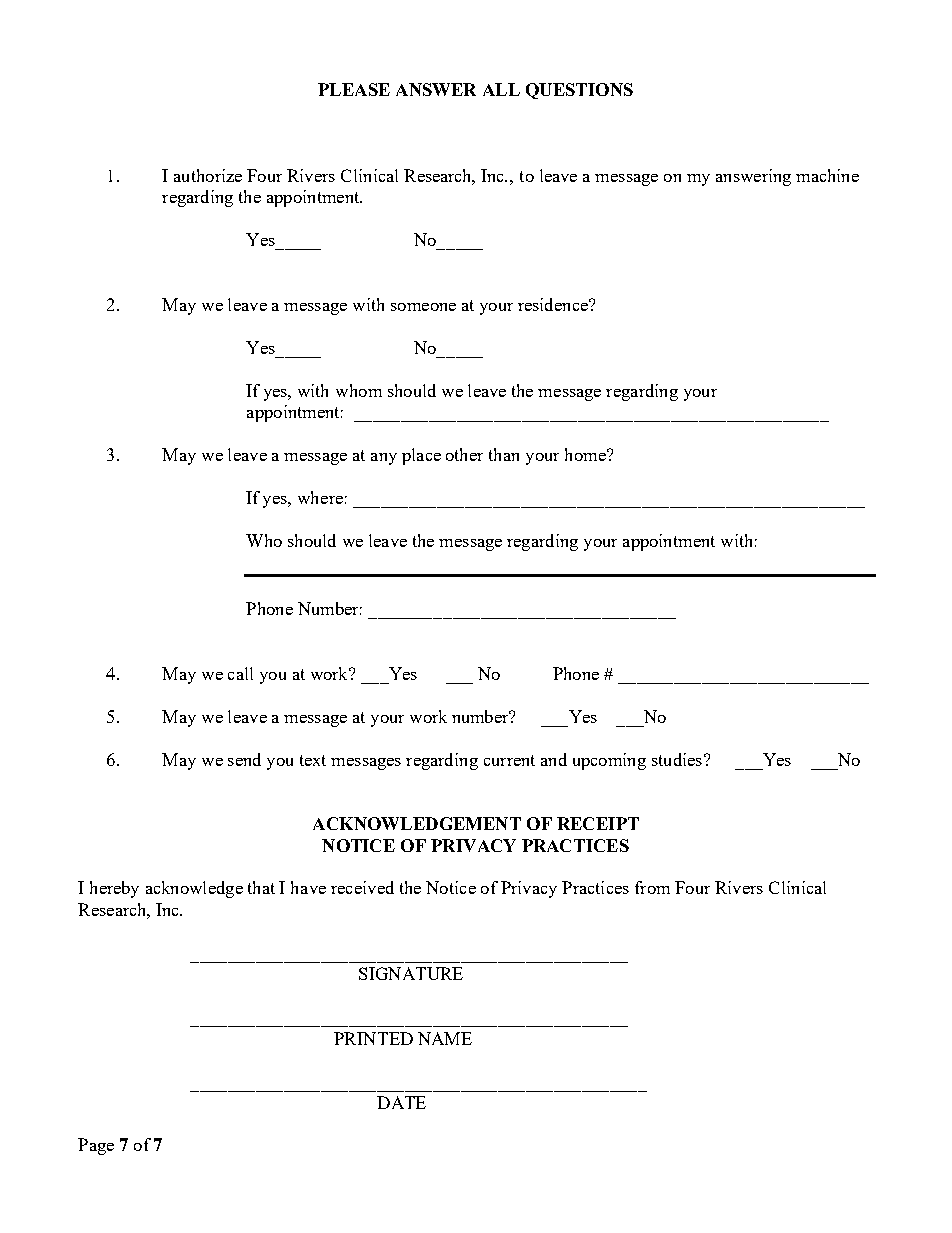 The height and width of the image is (1233, 952). What do you see at coordinates (609, 761) in the image?
I see `upcoming` at bounding box center [609, 761].
